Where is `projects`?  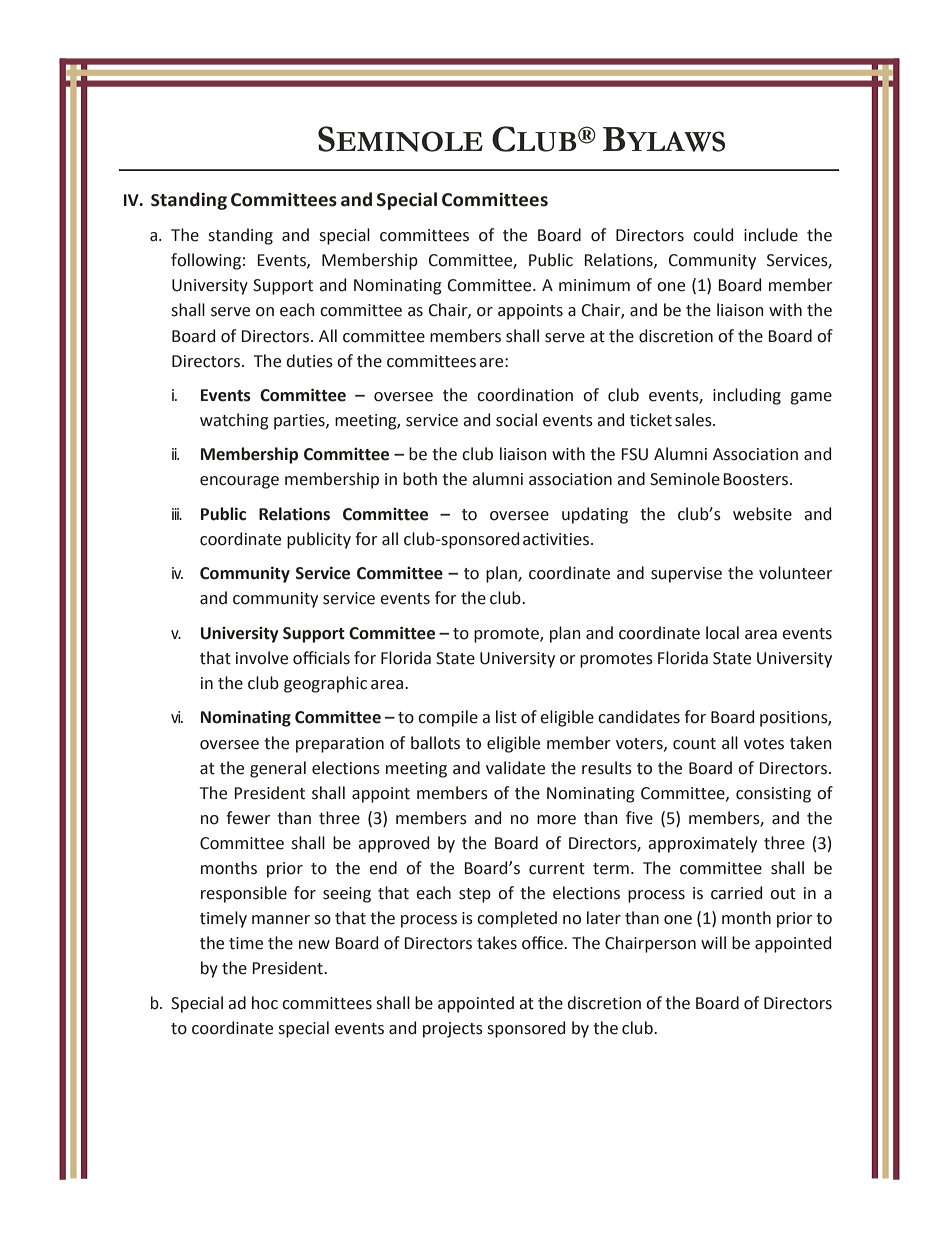
projects is located at coordinates (453, 1030).
